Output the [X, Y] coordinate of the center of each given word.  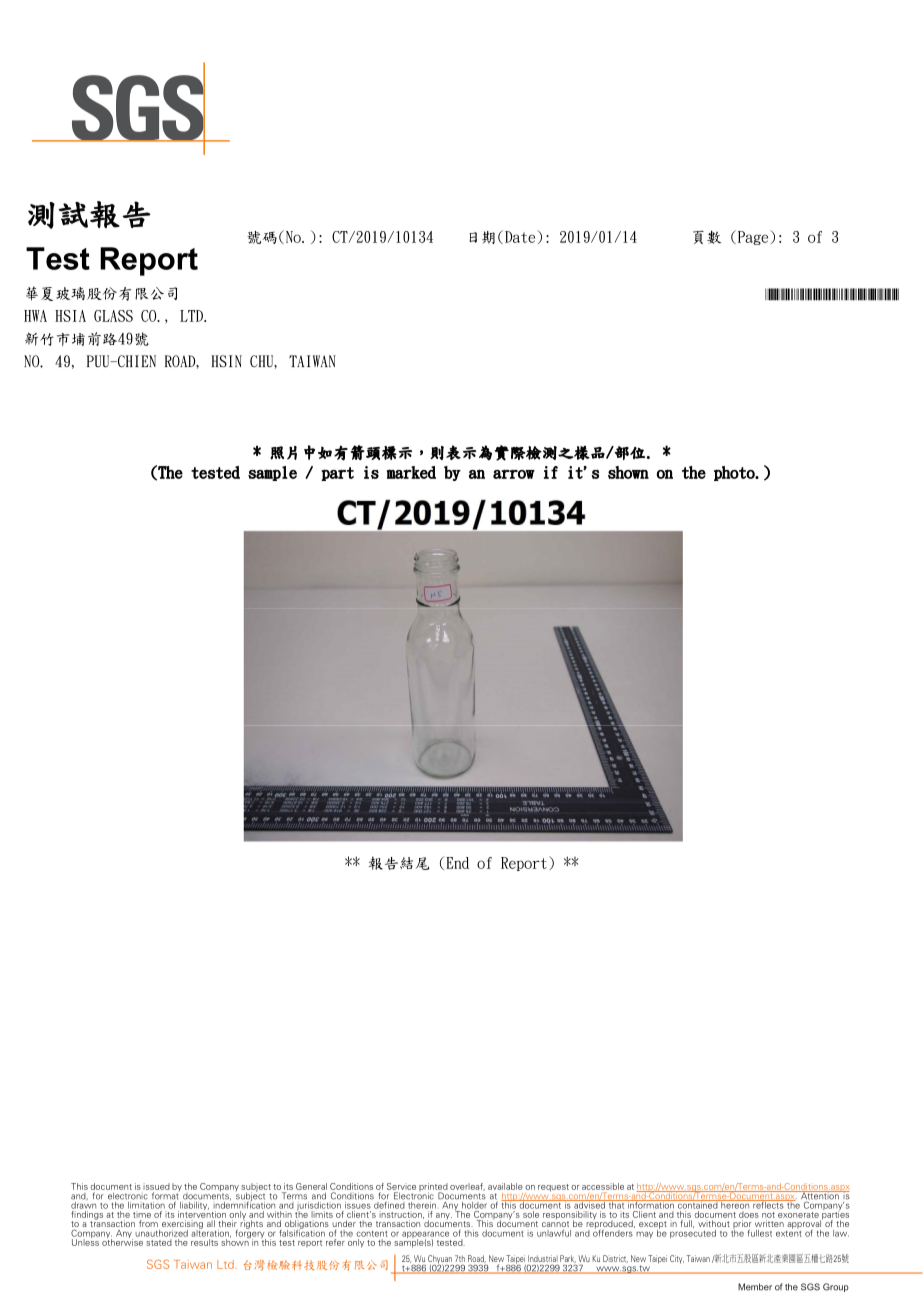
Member [755, 1287]
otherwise [122, 1241]
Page [753, 237]
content [372, 1234]
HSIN [226, 361]
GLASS [113, 316]
